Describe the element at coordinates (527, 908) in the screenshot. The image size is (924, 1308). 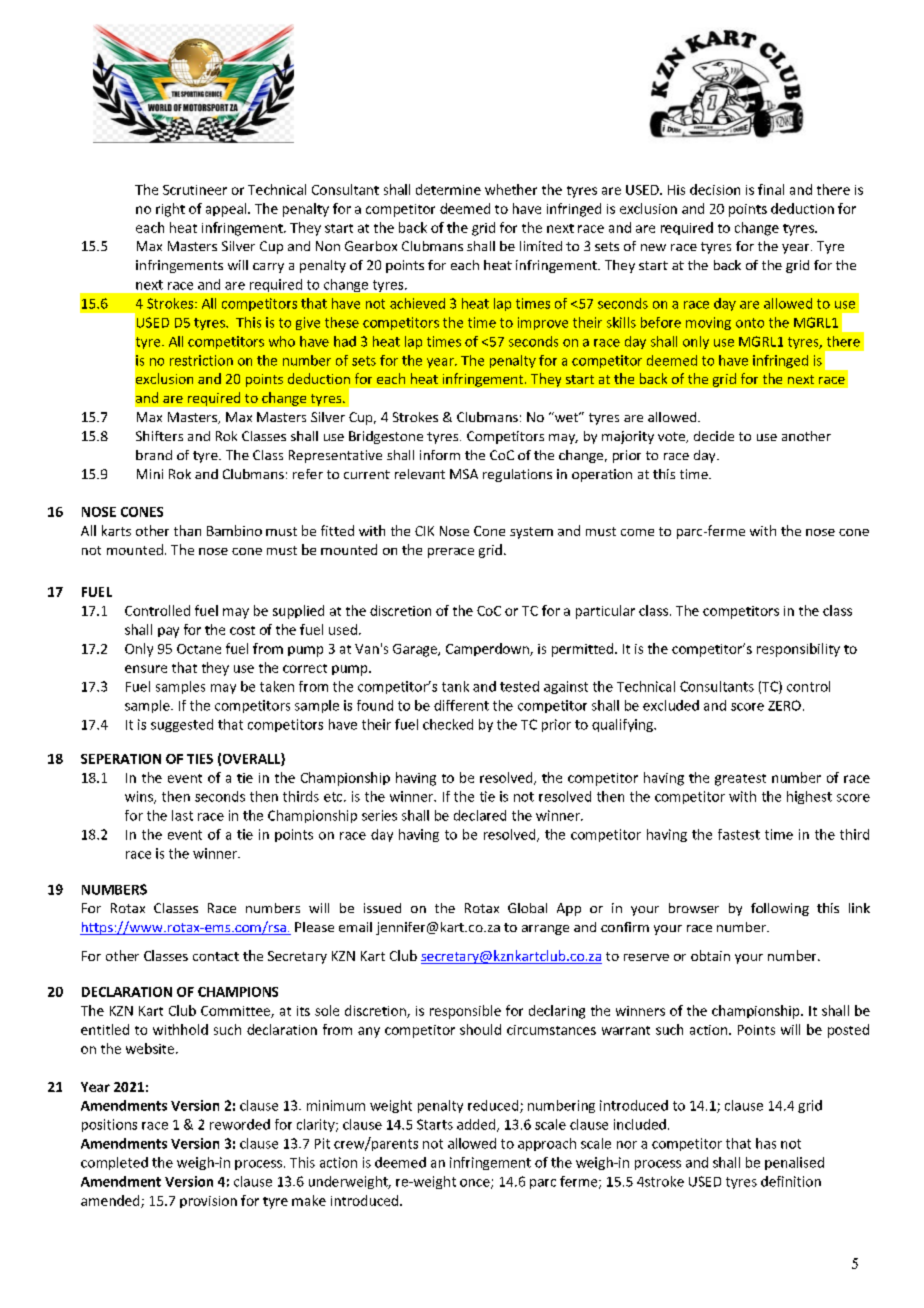
I see `Global` at that location.
